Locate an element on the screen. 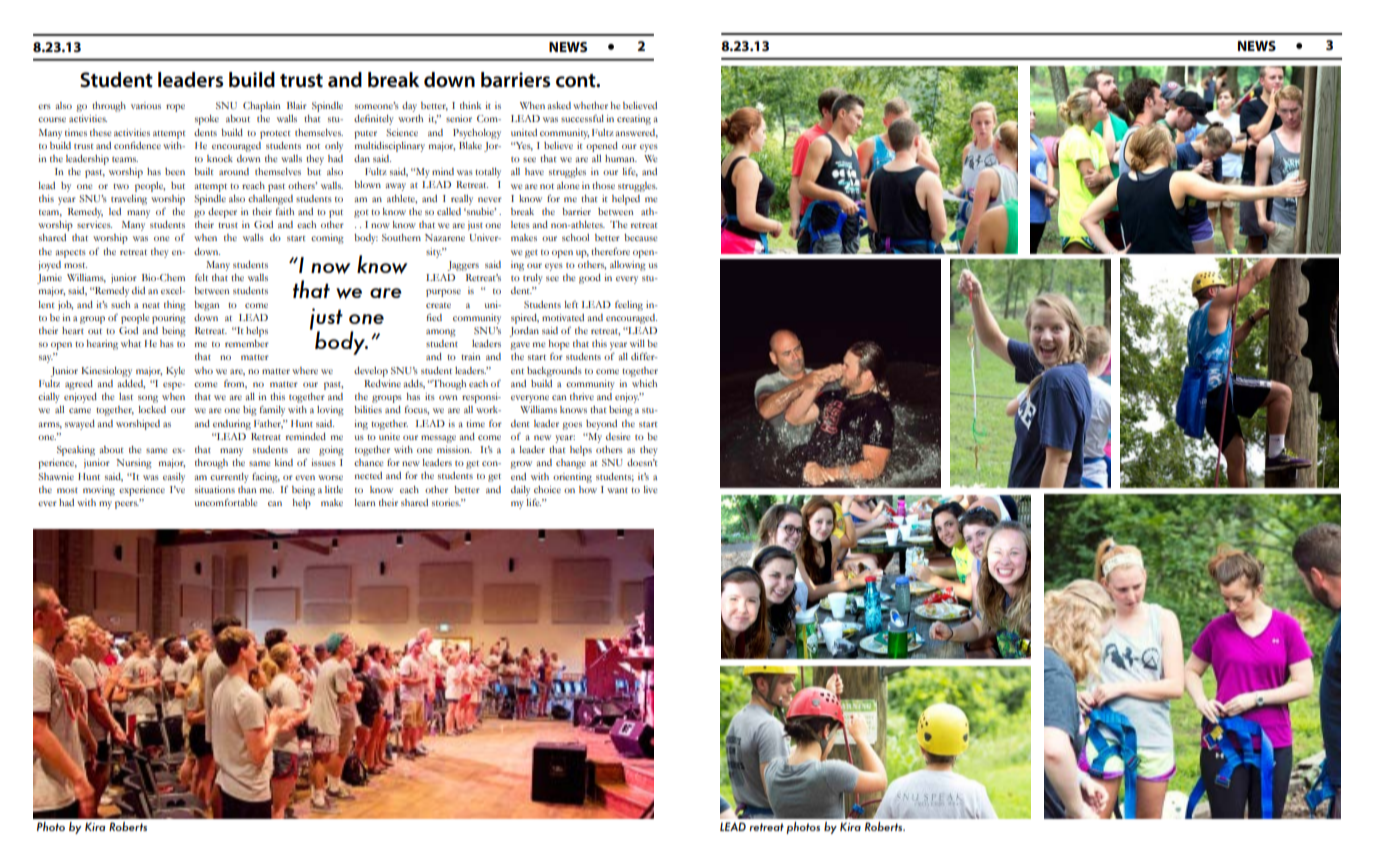 The height and width of the screenshot is (868, 1374). successful is located at coordinates (582, 118).
